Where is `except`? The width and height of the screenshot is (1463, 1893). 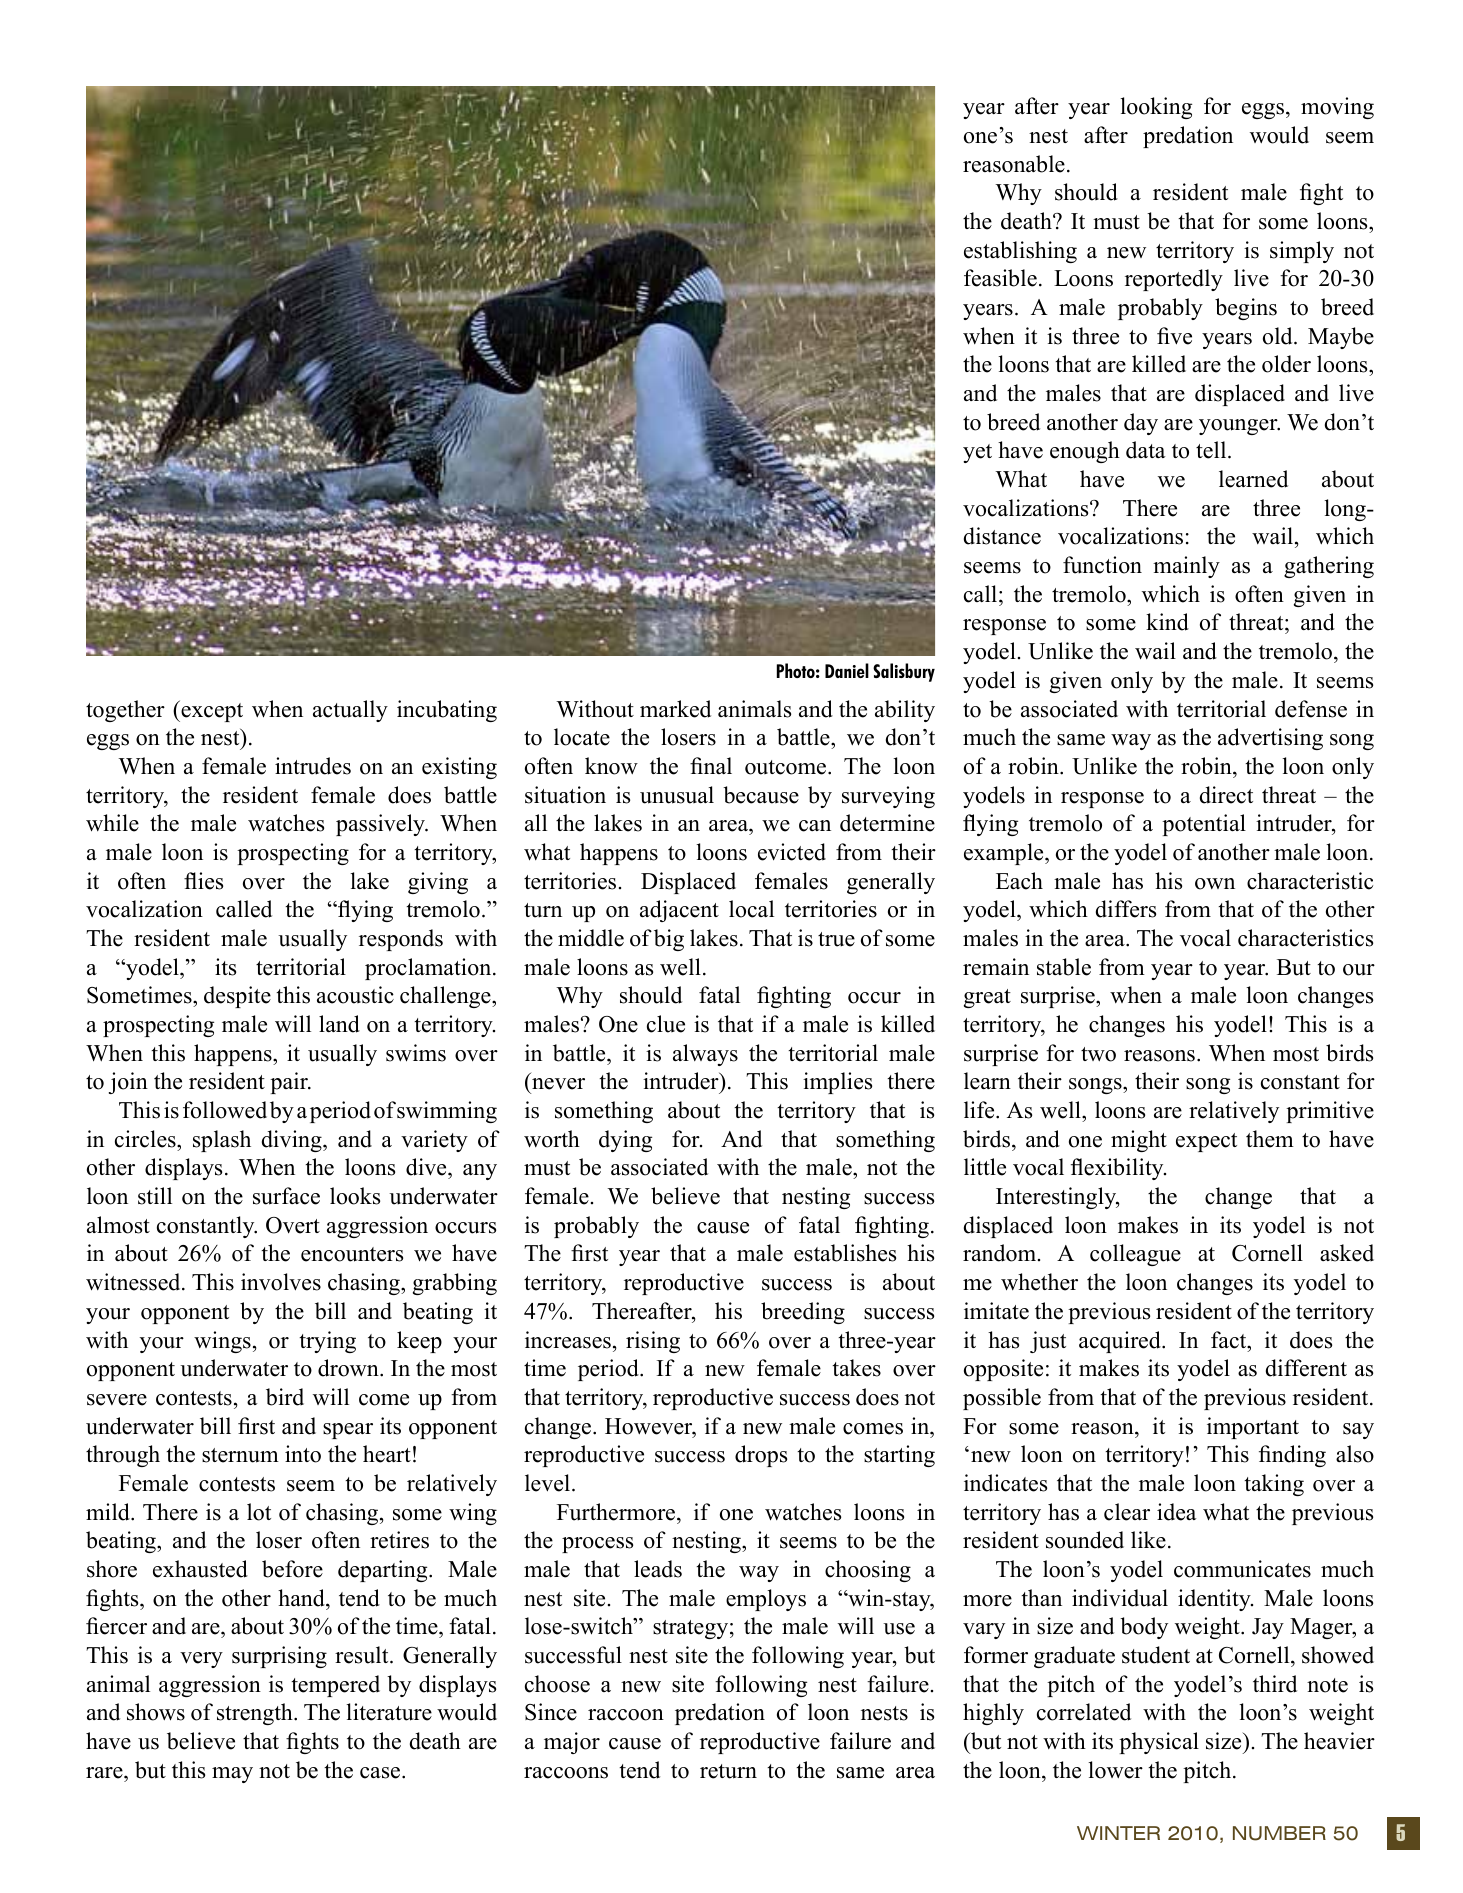
except is located at coordinates (211, 711).
